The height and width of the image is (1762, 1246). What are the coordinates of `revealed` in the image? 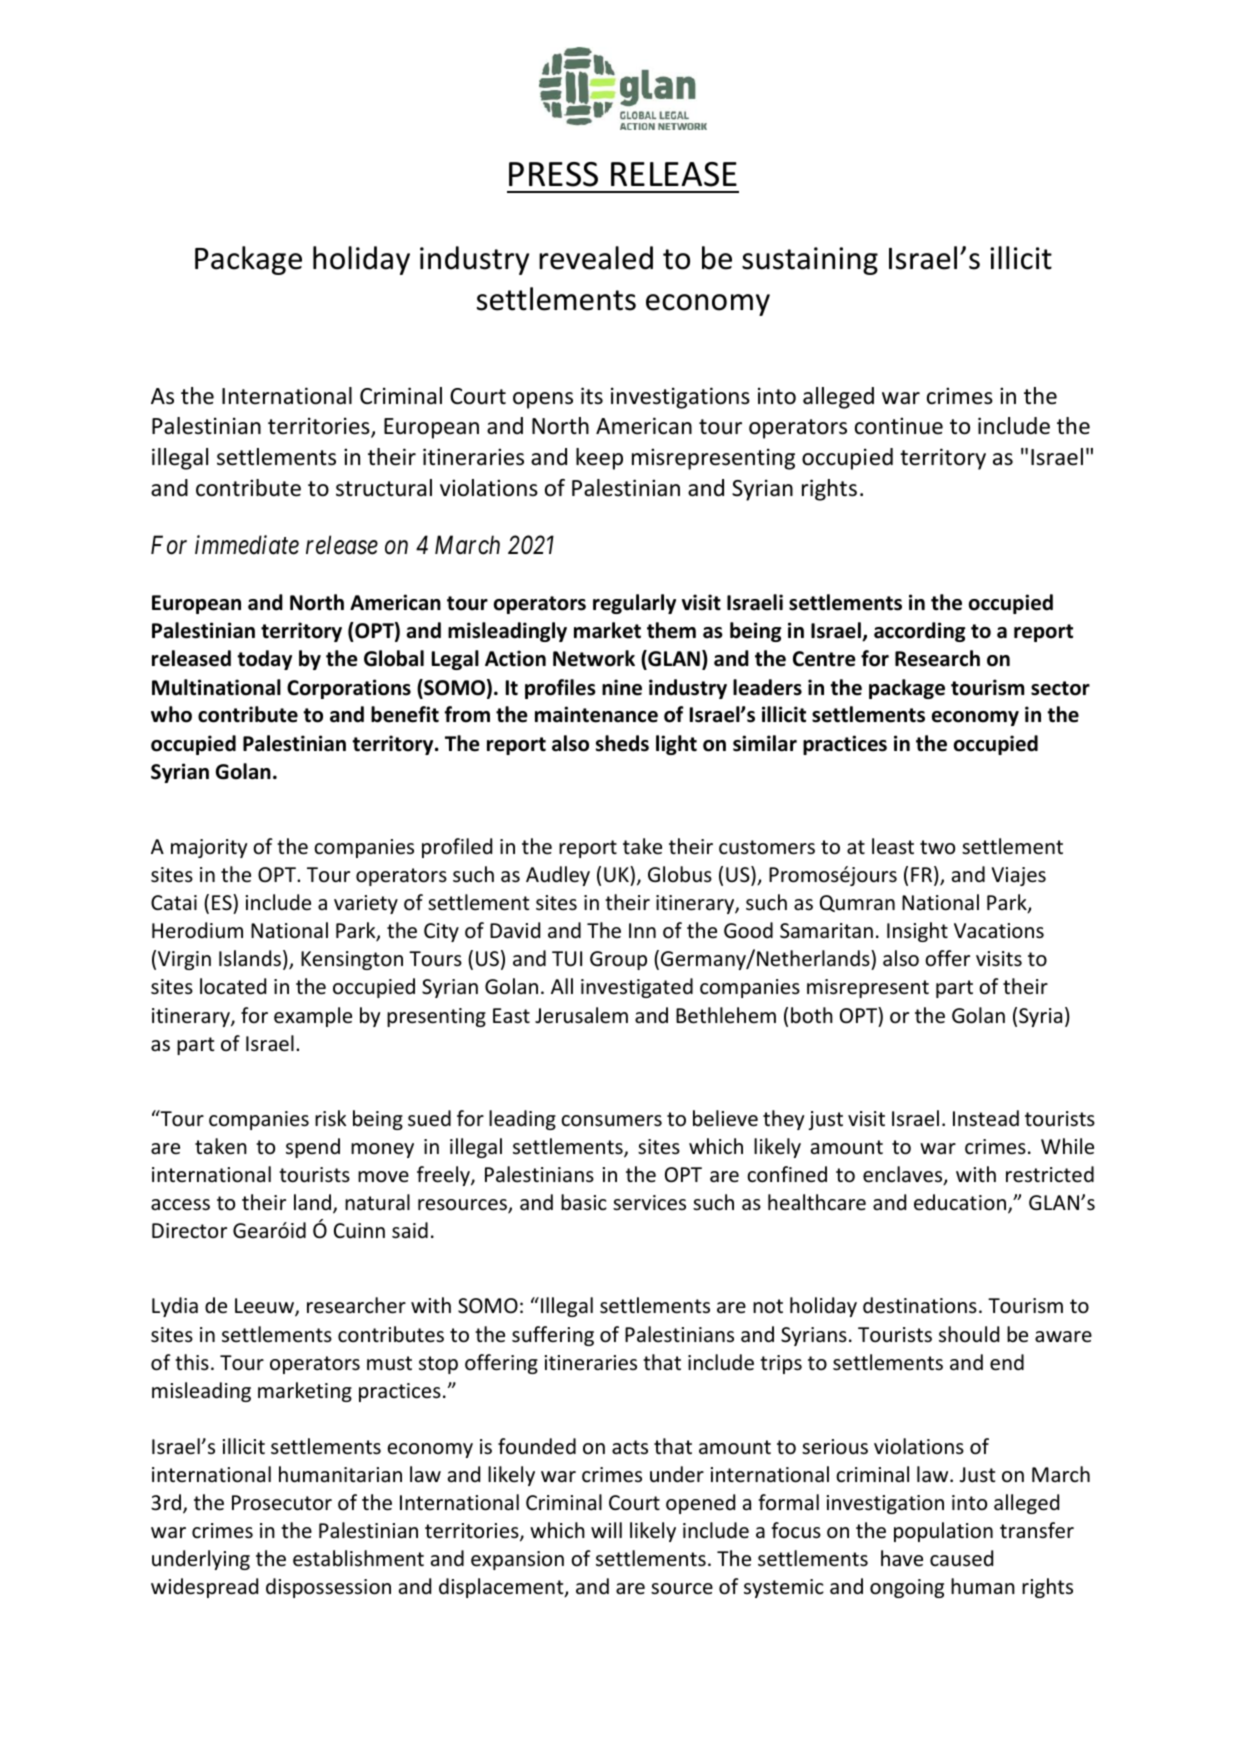 It's located at (596, 258).
